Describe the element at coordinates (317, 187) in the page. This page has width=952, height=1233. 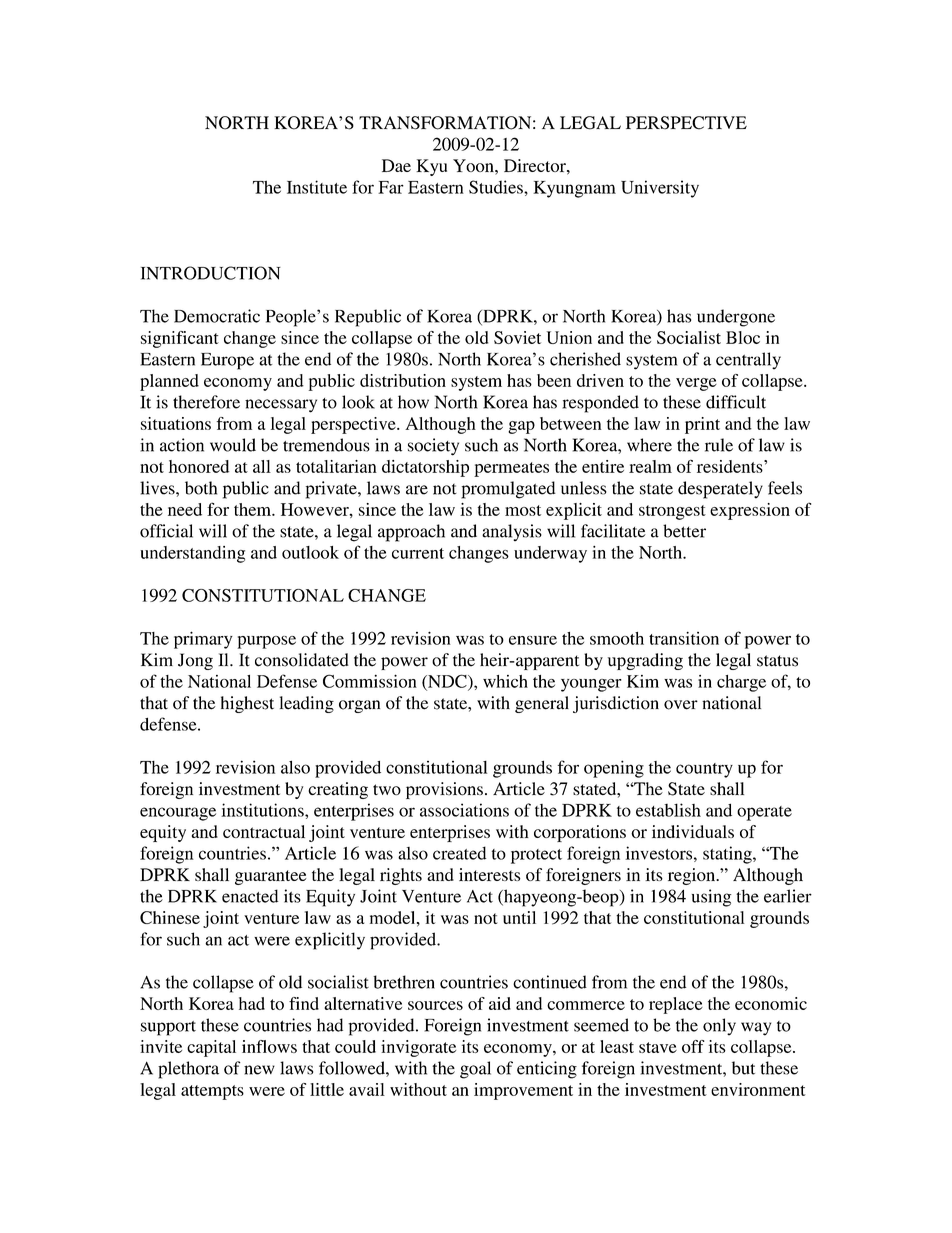
I see `Institute` at that location.
